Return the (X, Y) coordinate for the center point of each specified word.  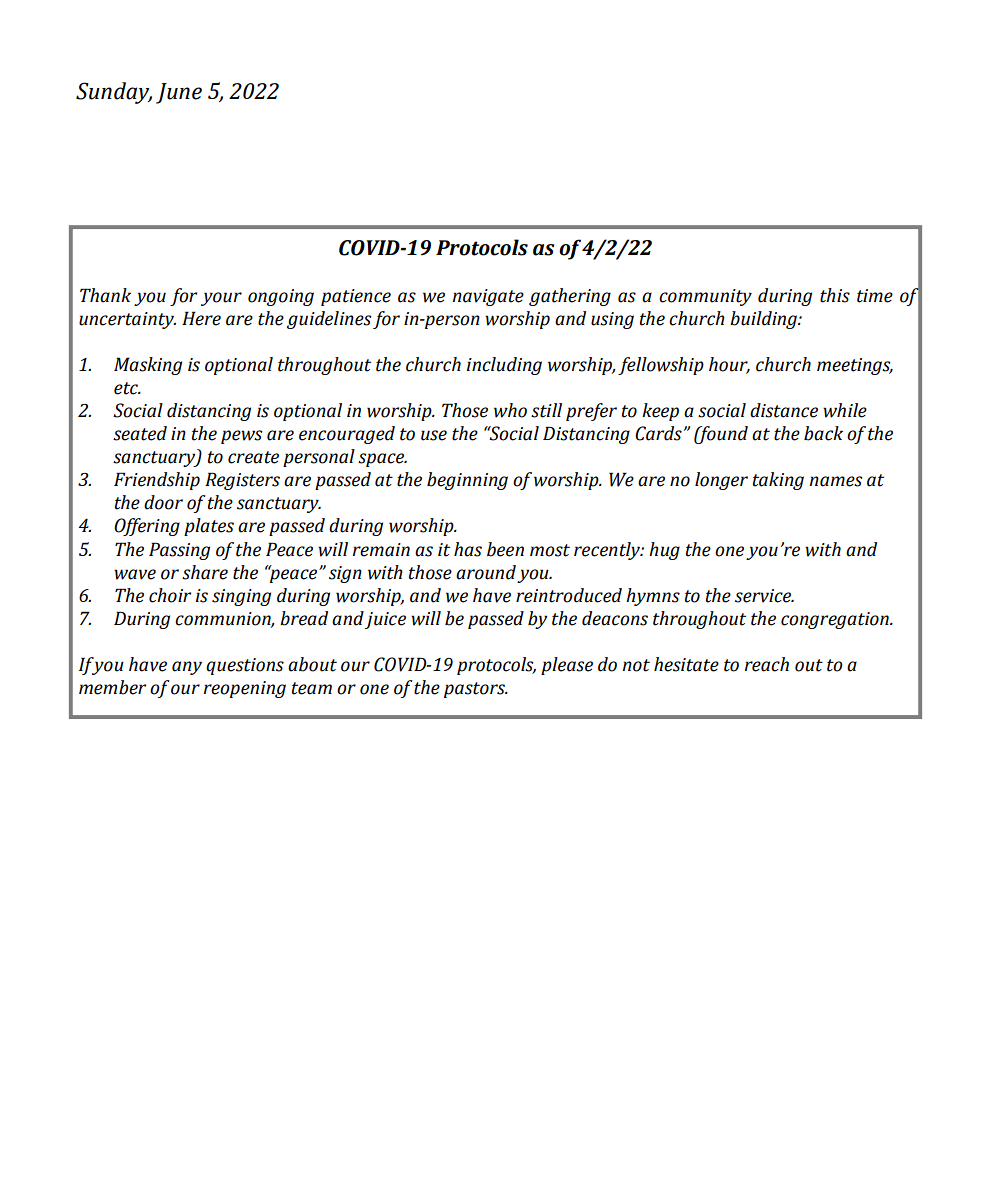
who (510, 410)
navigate (488, 297)
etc (127, 388)
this (835, 295)
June (179, 93)
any (187, 668)
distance (784, 410)
